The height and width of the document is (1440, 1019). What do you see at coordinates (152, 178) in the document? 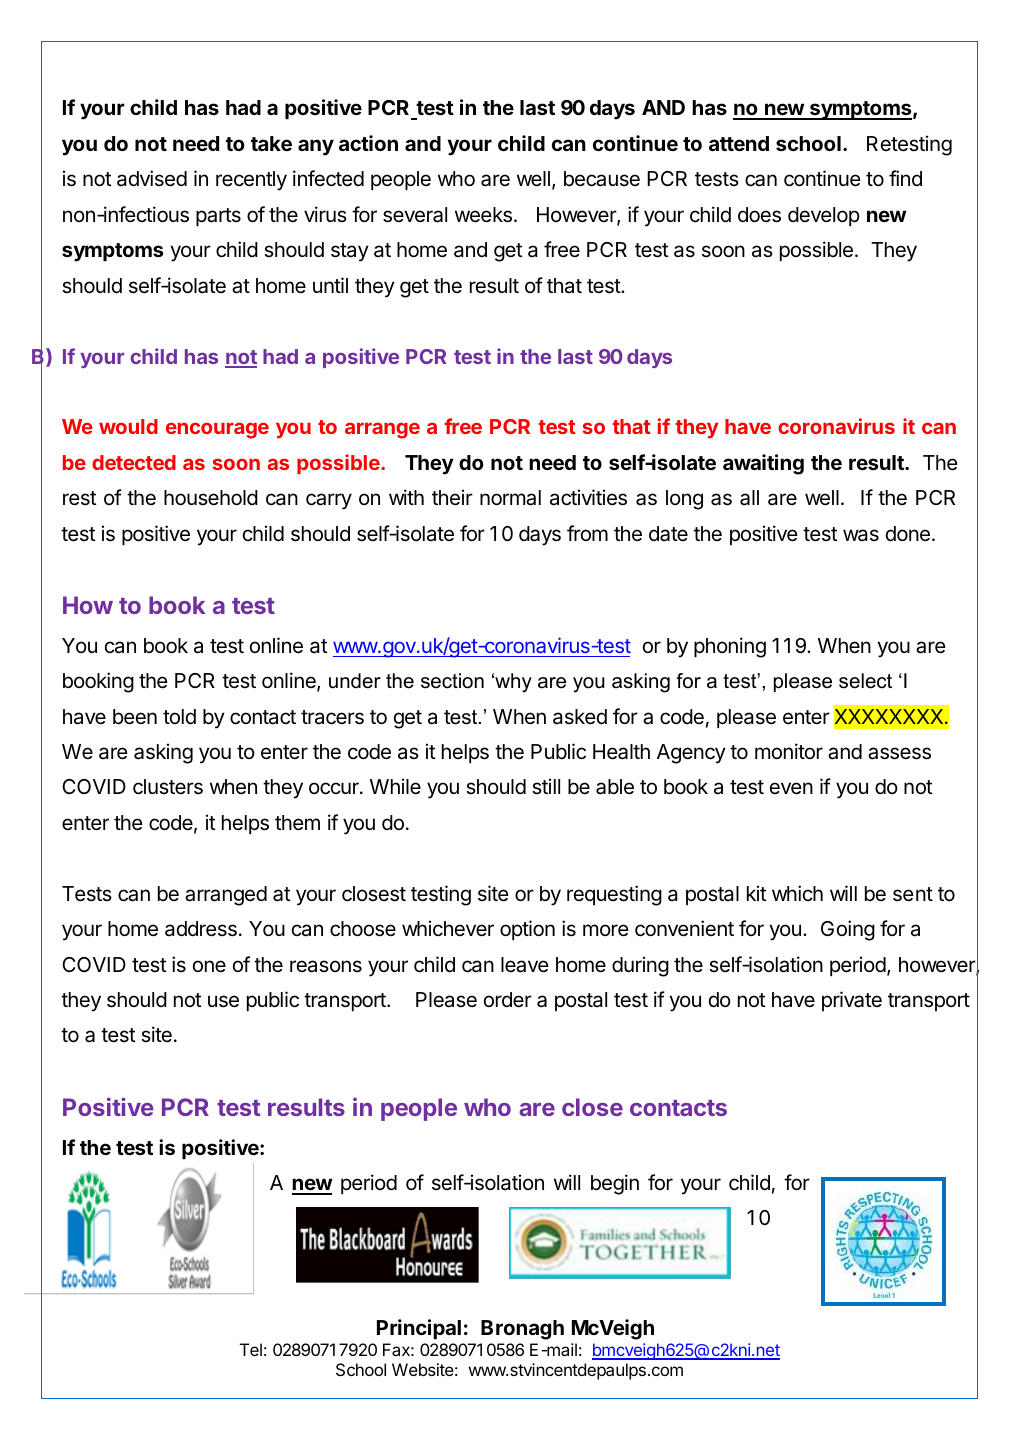
I see `advised` at bounding box center [152, 178].
